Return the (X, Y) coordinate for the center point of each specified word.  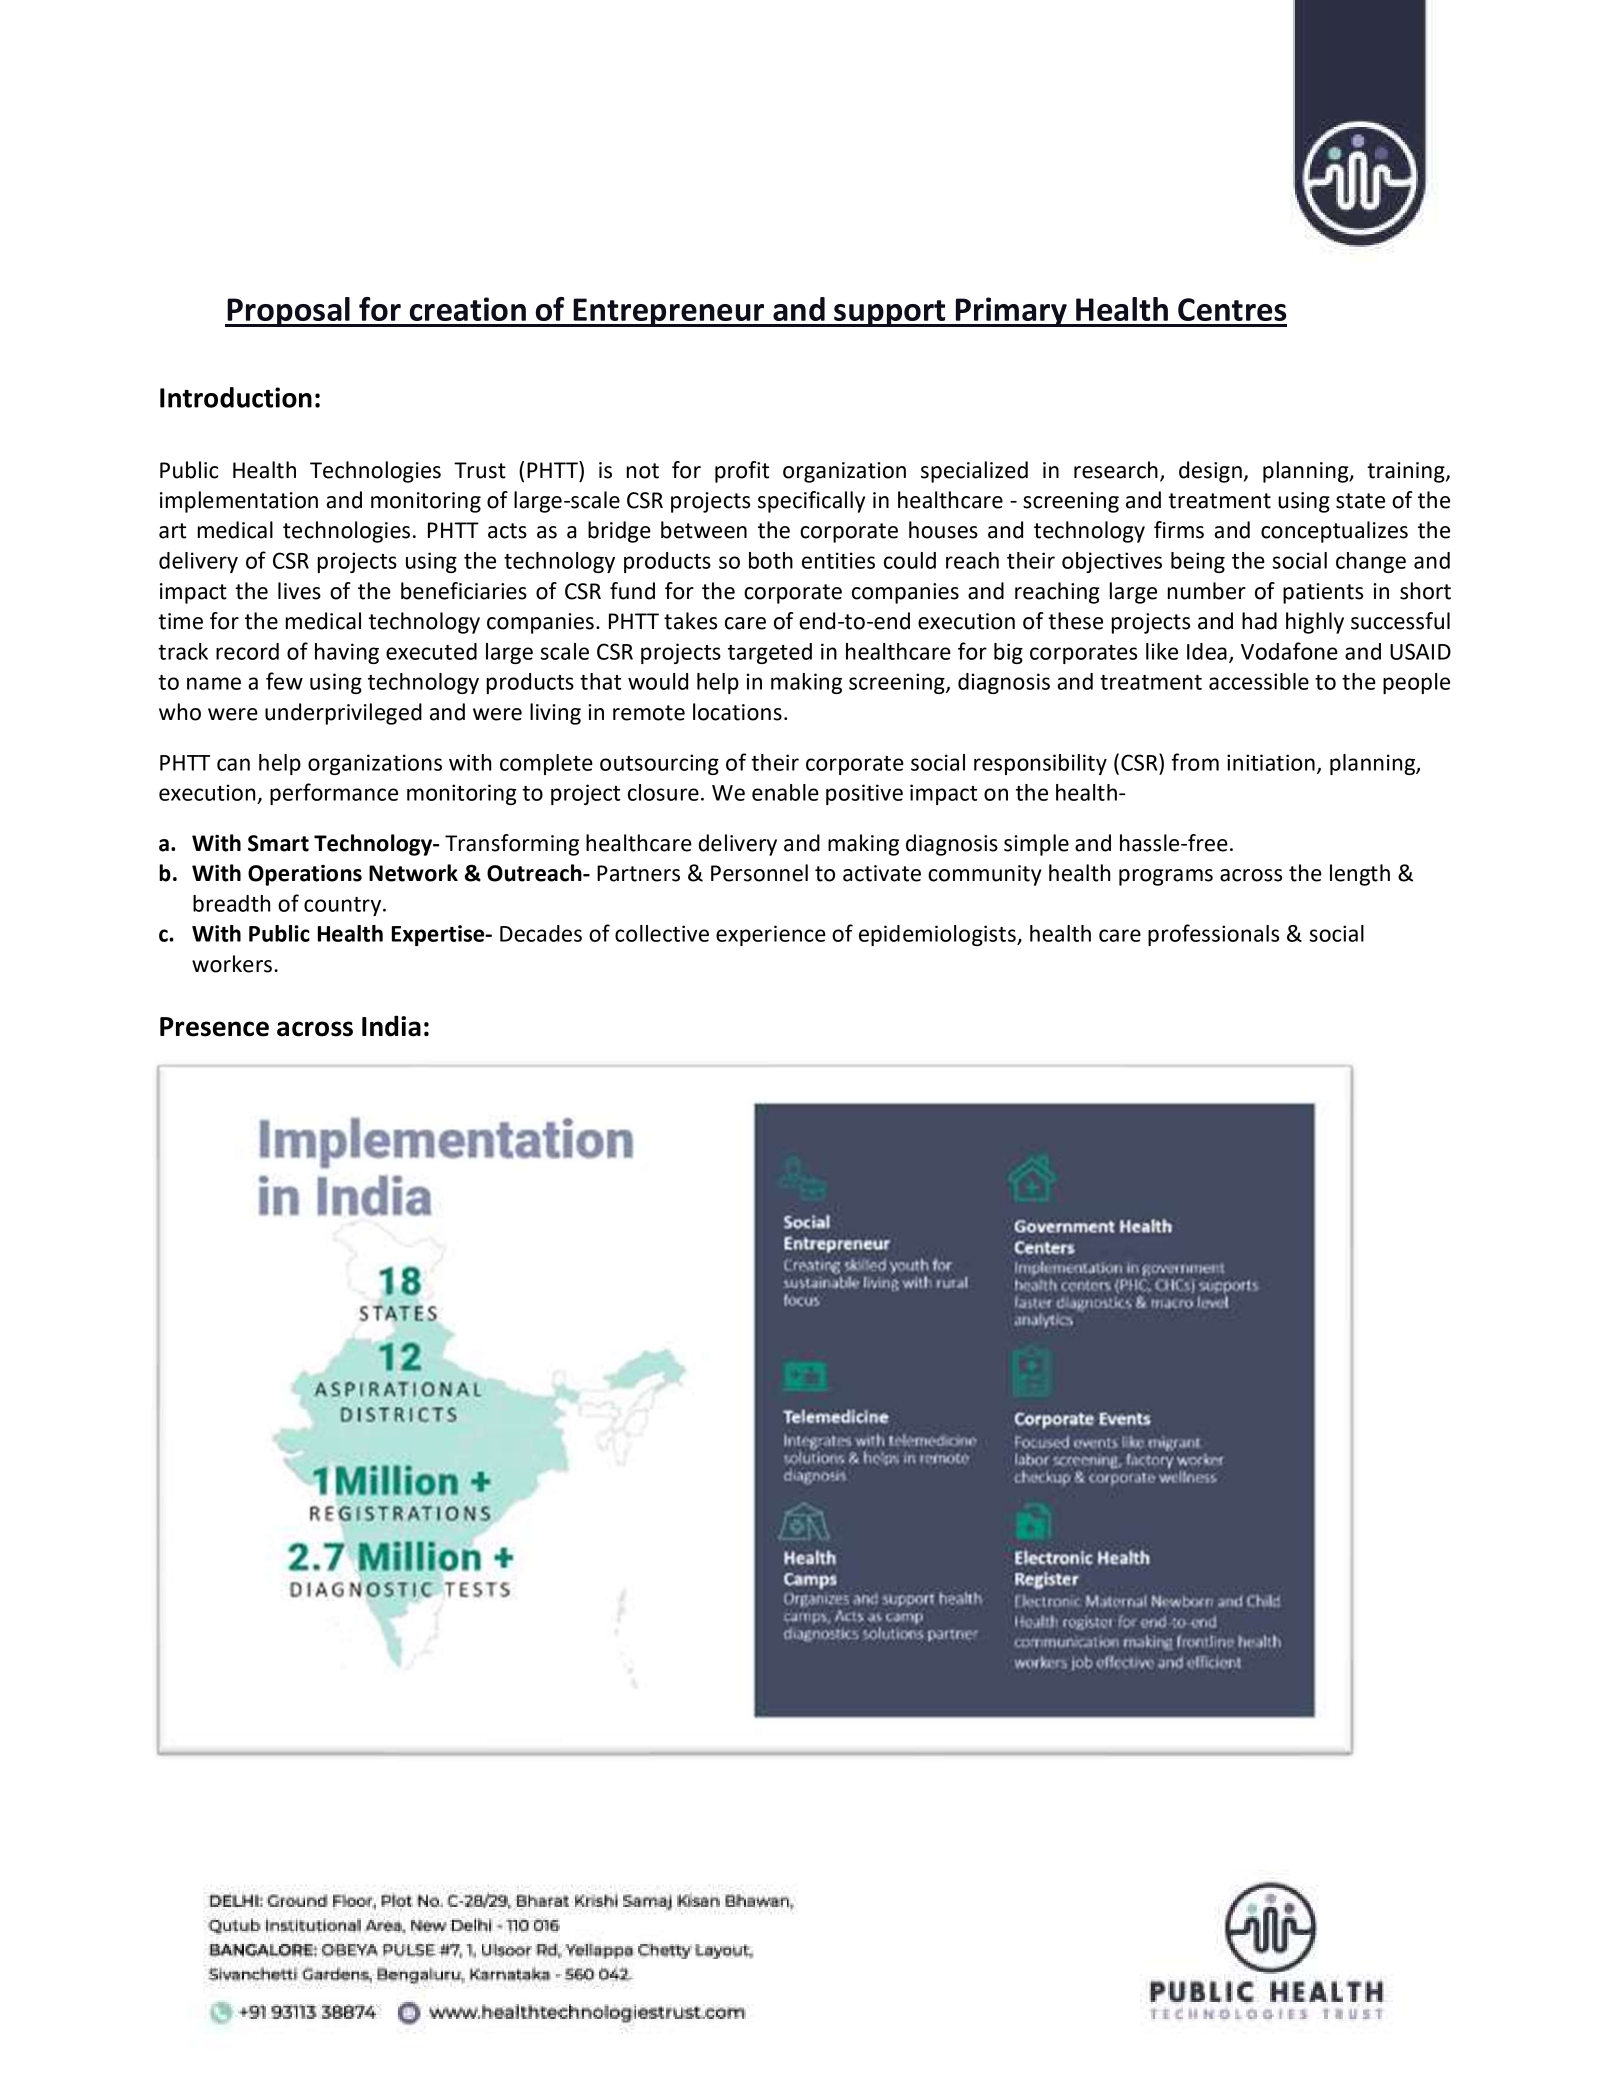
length (1360, 875)
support (890, 313)
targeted (770, 653)
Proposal (288, 312)
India (391, 1026)
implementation (239, 502)
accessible (1259, 681)
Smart (278, 843)
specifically (811, 502)
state (1360, 501)
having (347, 653)
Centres (1232, 309)
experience (771, 935)
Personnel (759, 873)
